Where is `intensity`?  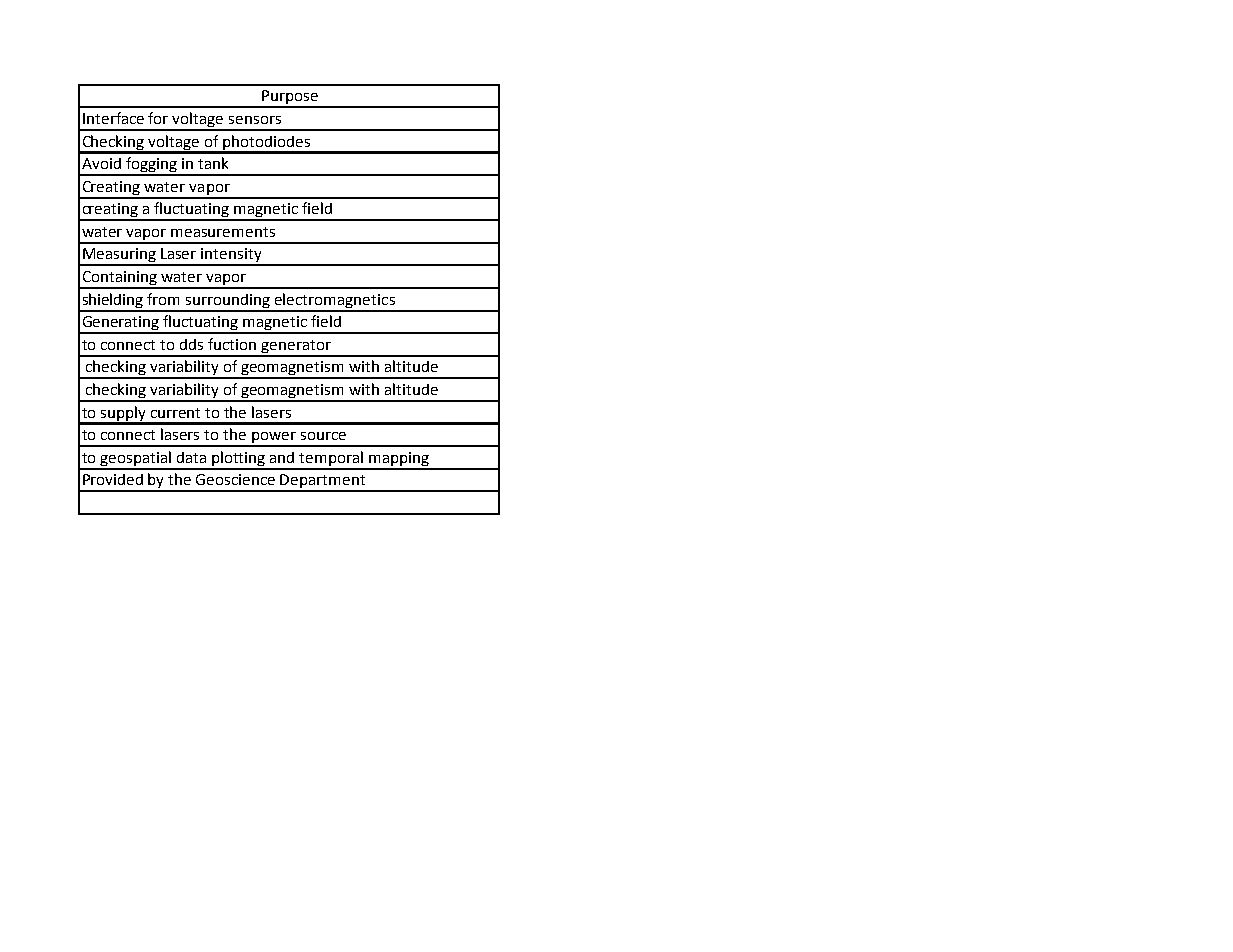 intensity is located at coordinates (232, 256).
